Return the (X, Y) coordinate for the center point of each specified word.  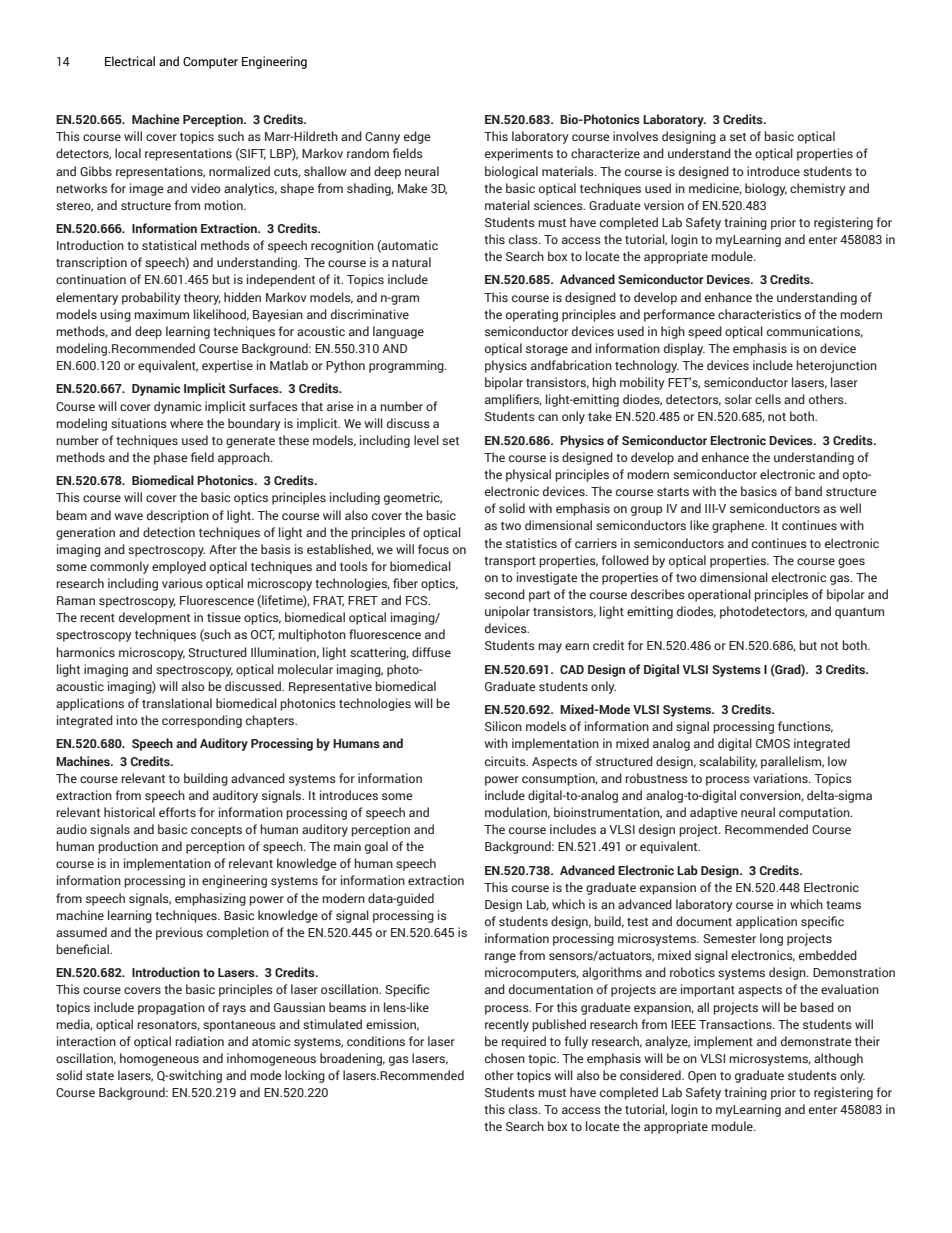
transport (510, 562)
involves (635, 136)
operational (719, 595)
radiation (199, 1041)
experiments (519, 154)
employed (179, 567)
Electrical (130, 61)
